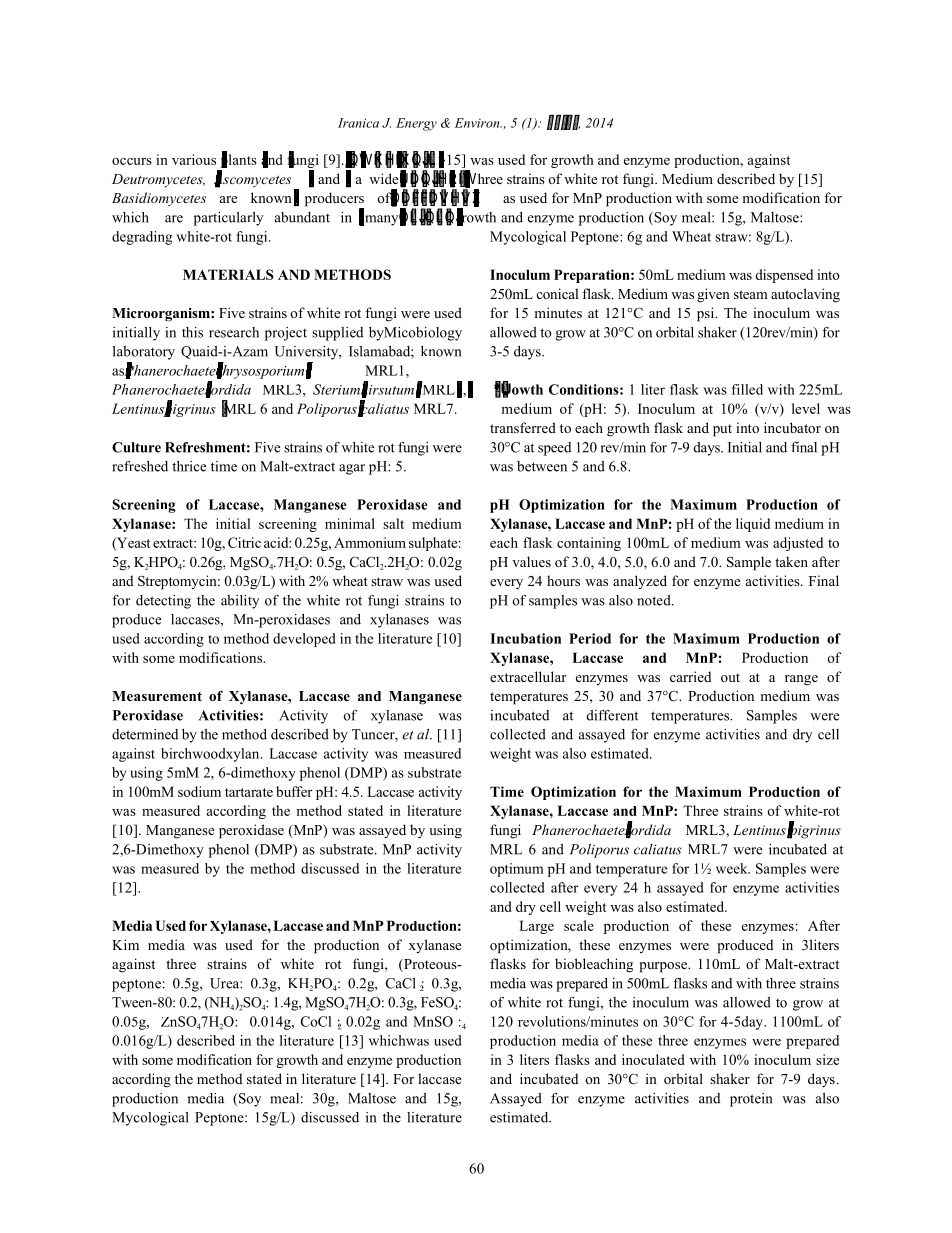 Image resolution: width=952 pixels, height=1233 pixels. Describe the element at coordinates (525, 638) in the document. I see `Incubation` at that location.
